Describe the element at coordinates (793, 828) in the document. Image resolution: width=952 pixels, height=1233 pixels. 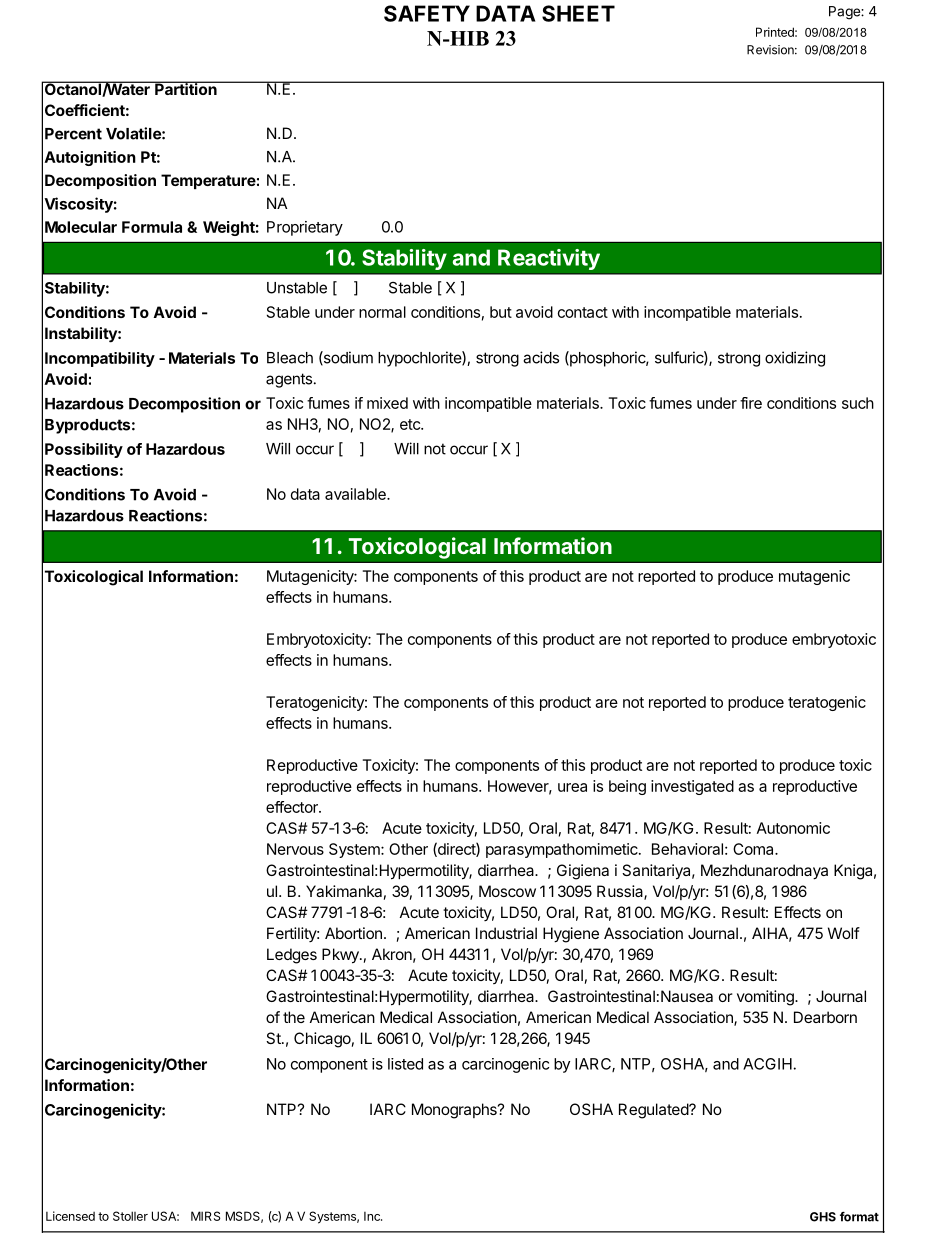
I see `Autonomic` at that location.
